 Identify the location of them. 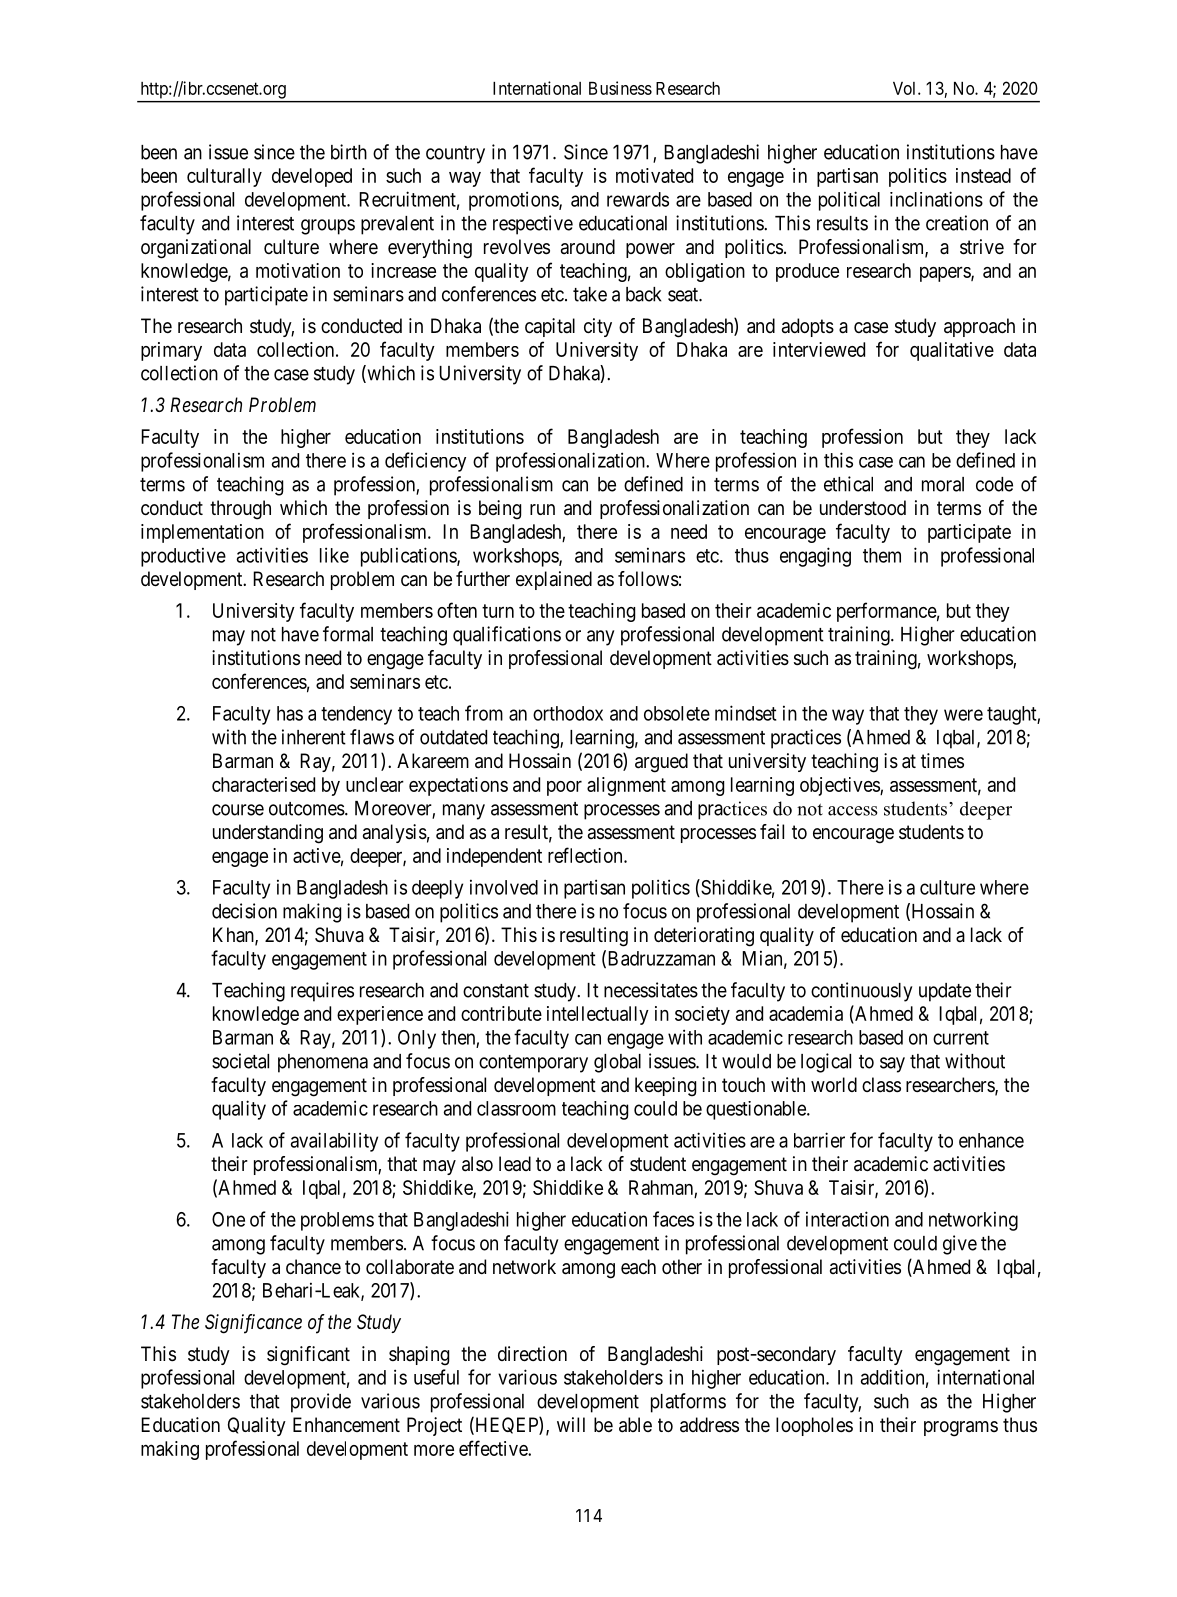
(882, 555).
